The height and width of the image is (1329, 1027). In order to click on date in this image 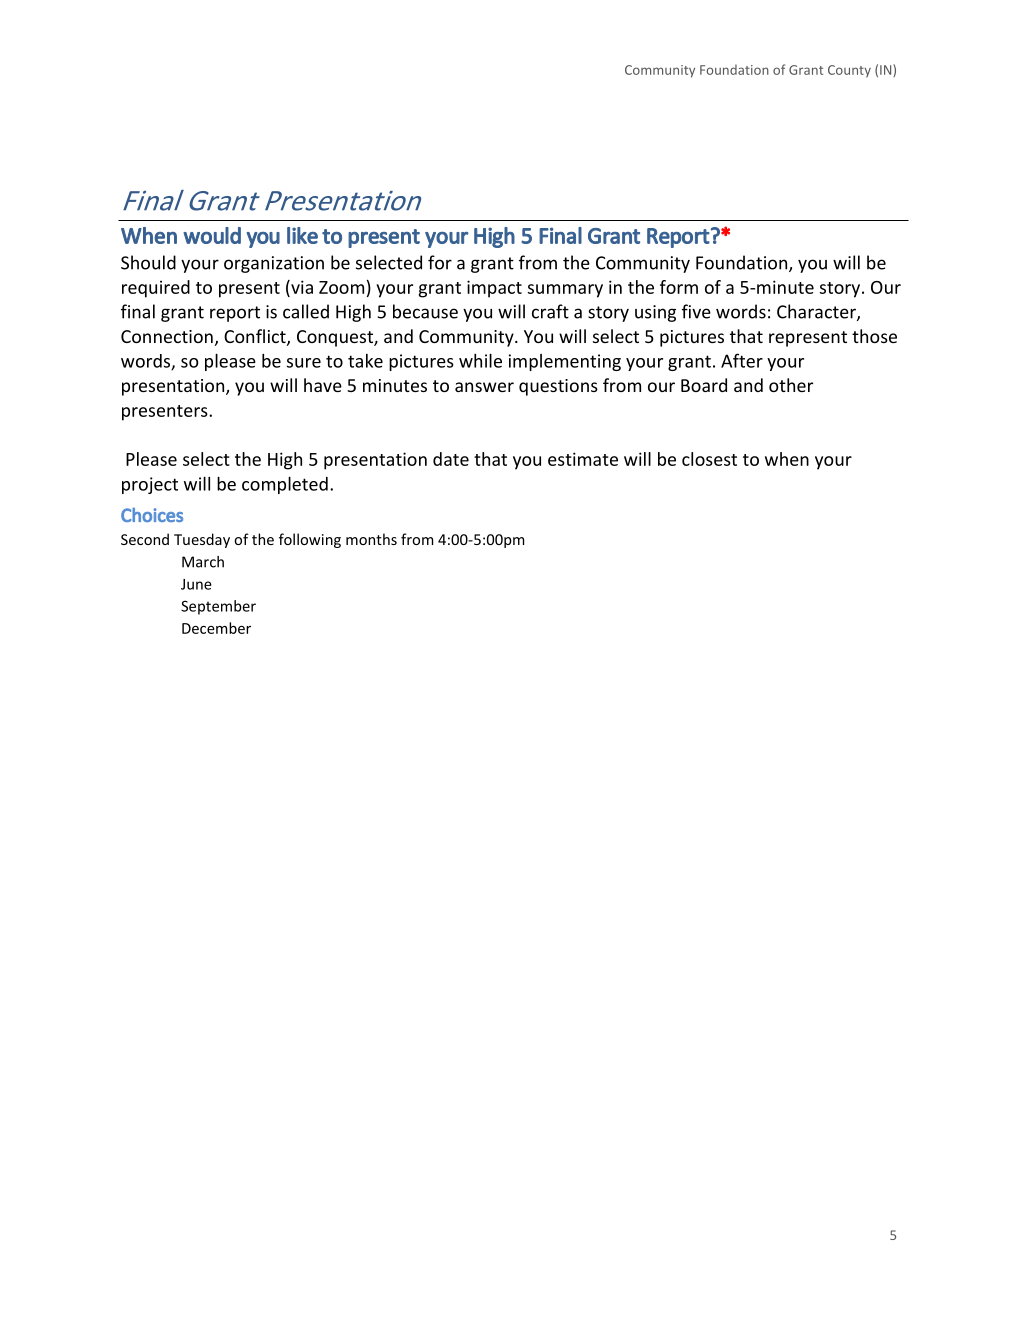, I will do `click(451, 459)`.
